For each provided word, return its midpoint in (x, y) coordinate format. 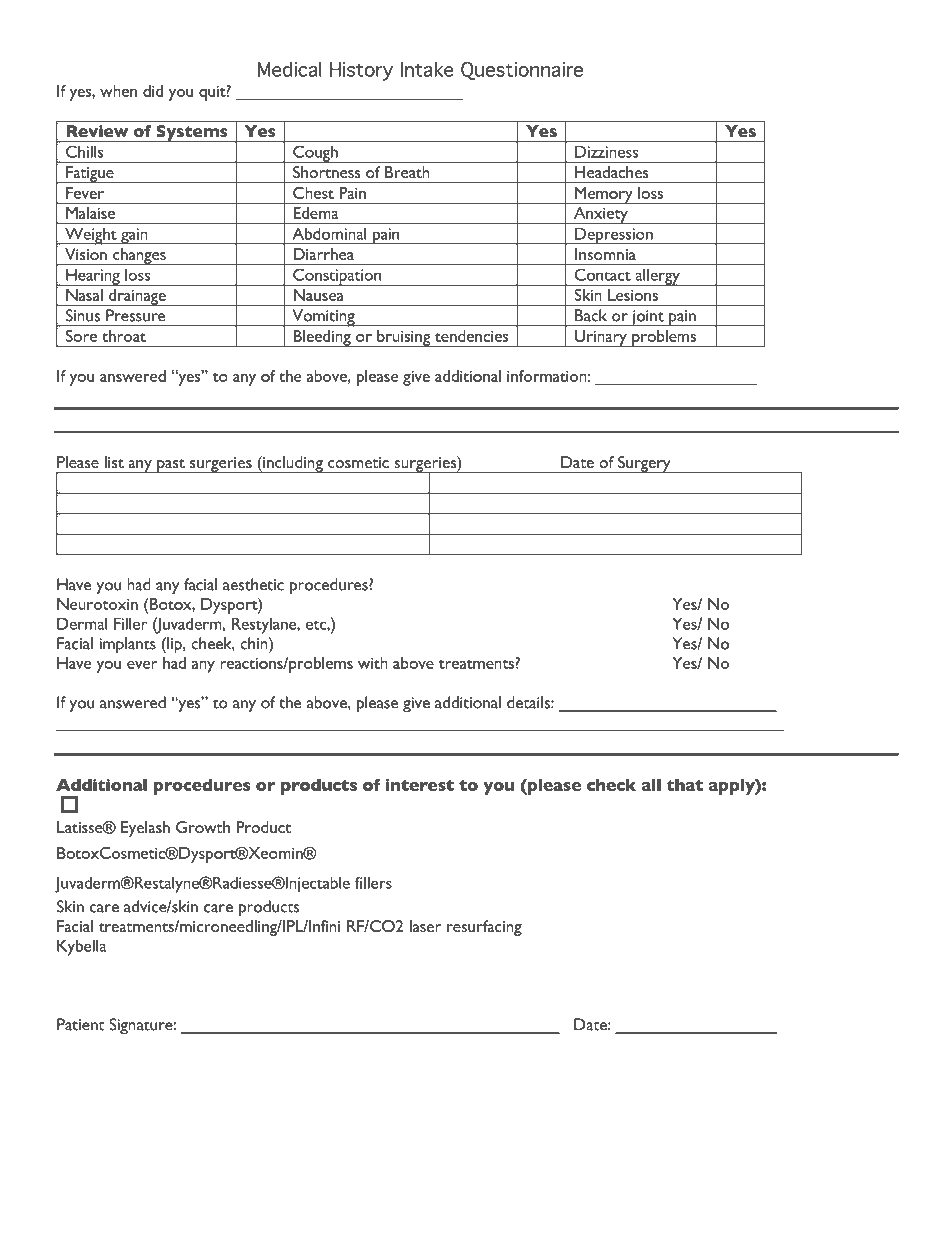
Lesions (633, 295)
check (611, 785)
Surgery (644, 464)
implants (127, 645)
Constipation (337, 277)
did (153, 91)
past (171, 466)
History (361, 71)
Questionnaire (522, 71)
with (373, 663)
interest (419, 785)
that (685, 785)
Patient (81, 1024)
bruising (404, 338)
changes (139, 256)
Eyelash (145, 829)
